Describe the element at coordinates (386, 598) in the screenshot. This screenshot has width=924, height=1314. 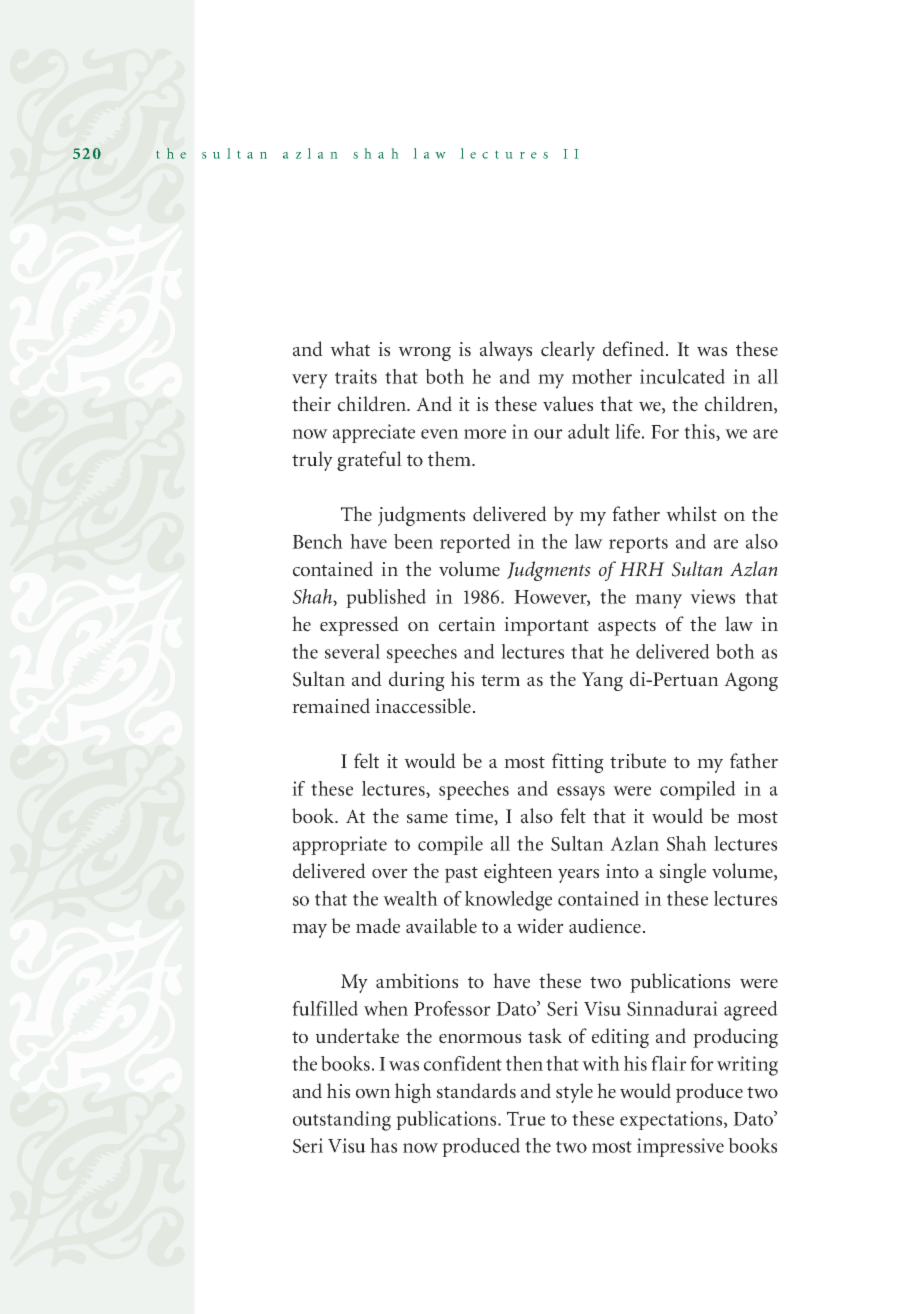
I see `published` at that location.
